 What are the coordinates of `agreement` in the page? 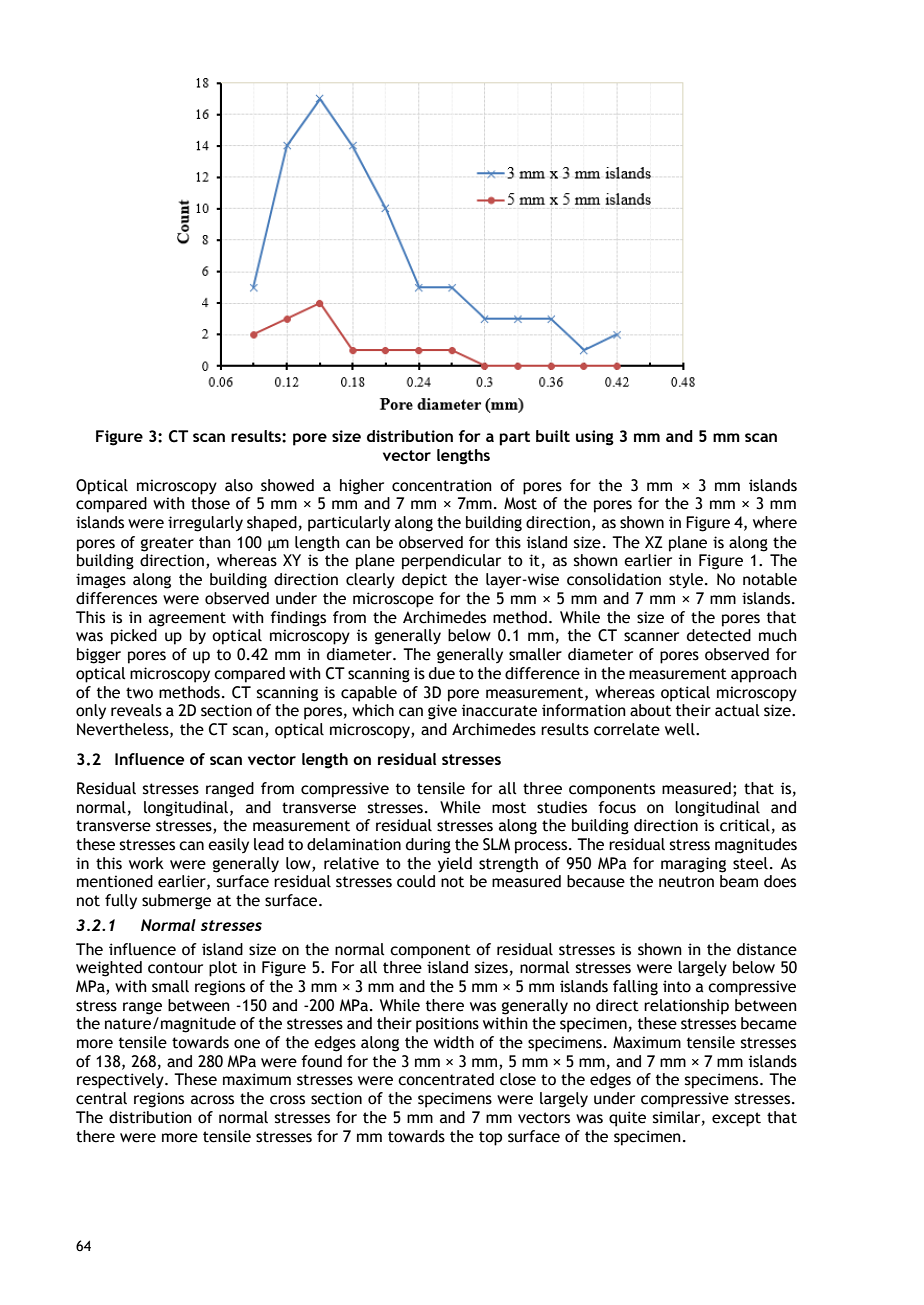 It's located at (187, 619).
